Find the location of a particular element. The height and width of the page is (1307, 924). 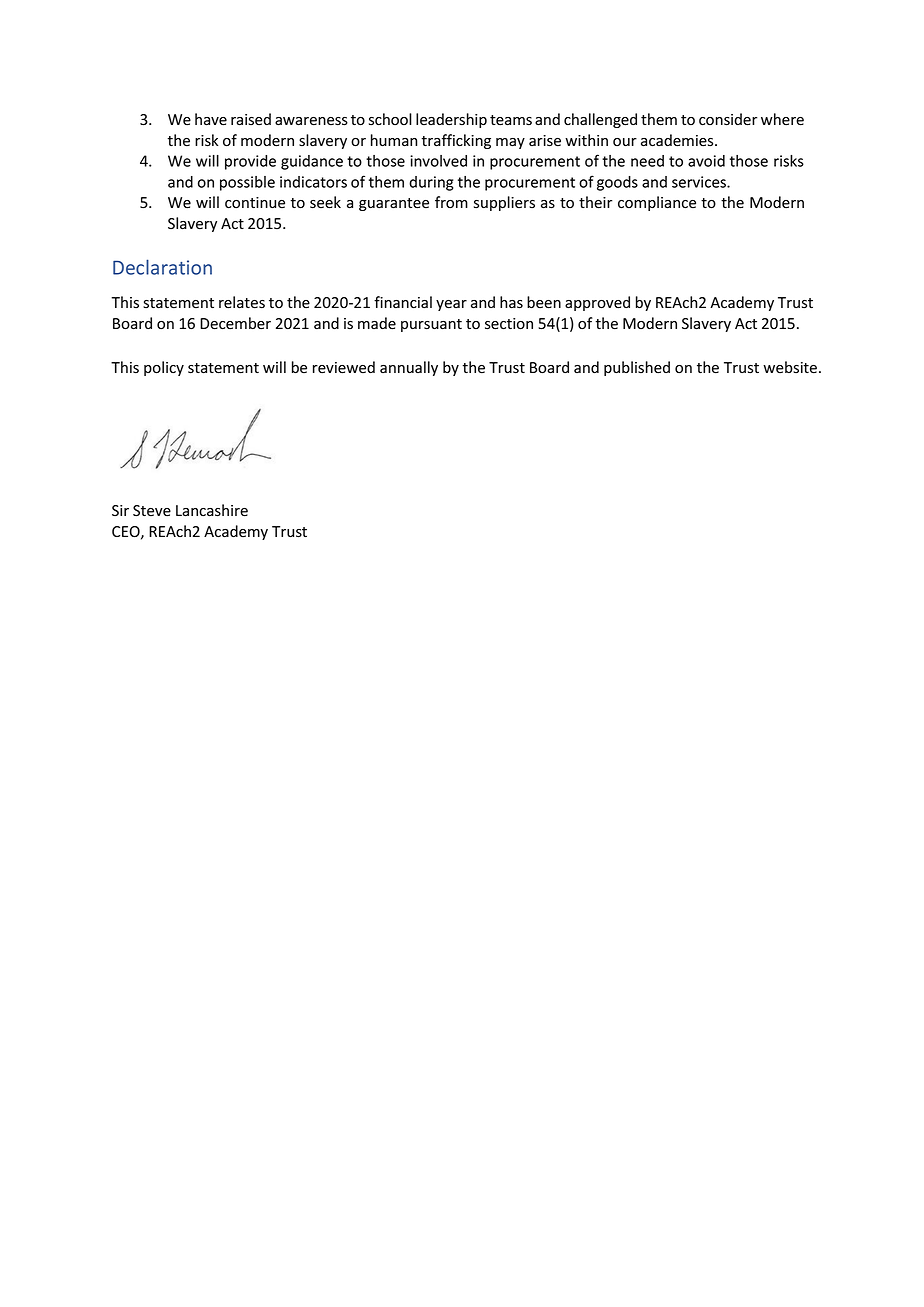

Declaration is located at coordinates (162, 267).
